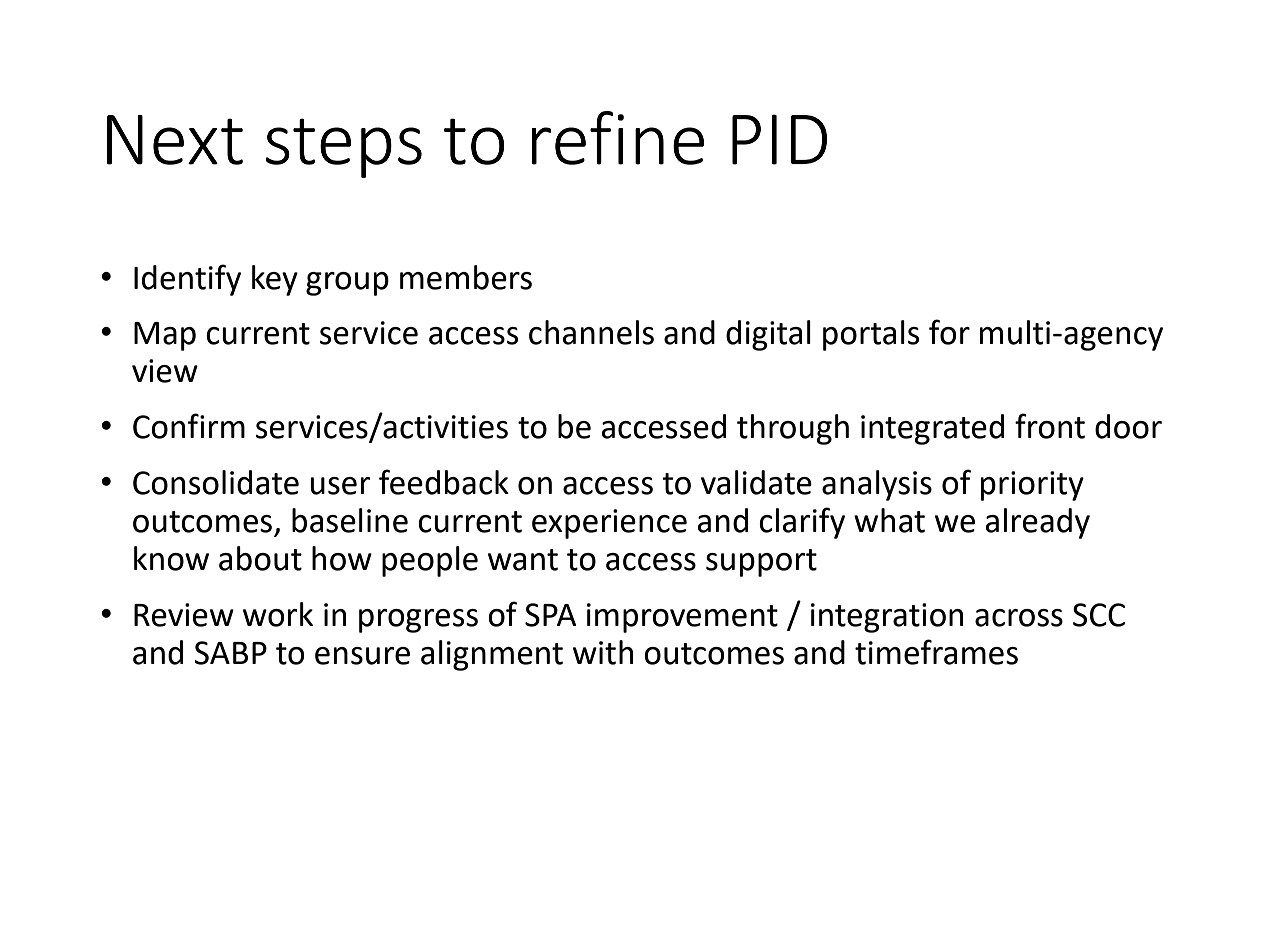 This page has width=1270, height=952. Describe the element at coordinates (793, 429) in the page. I see `through` at that location.
